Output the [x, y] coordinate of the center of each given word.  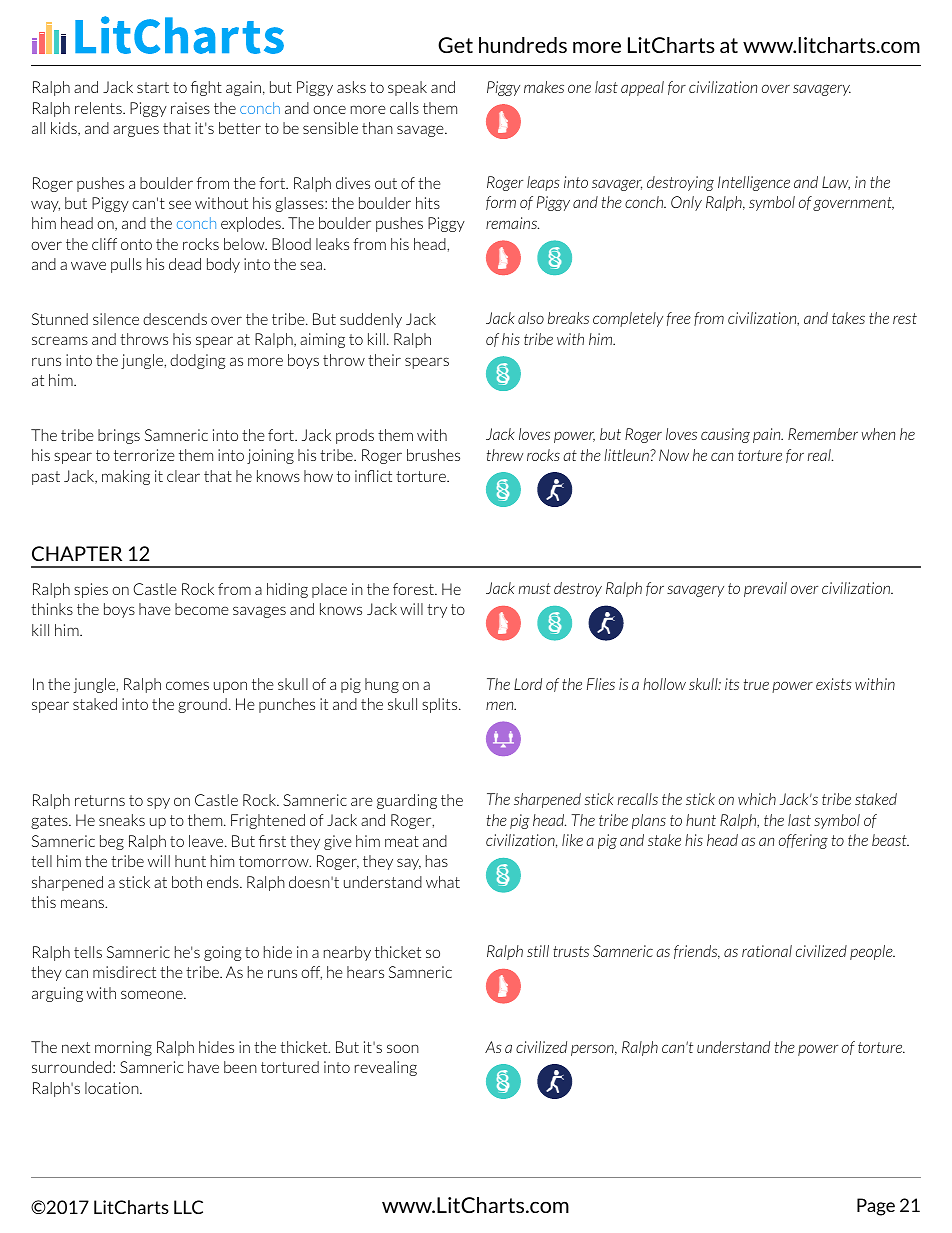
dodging [197, 361]
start [153, 87]
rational [767, 951]
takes [848, 318]
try [437, 611]
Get [455, 45]
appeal [642, 88]
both [187, 882]
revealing [386, 1068]
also [531, 318]
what [443, 882]
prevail [765, 589]
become [202, 609]
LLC [188, 1207]
